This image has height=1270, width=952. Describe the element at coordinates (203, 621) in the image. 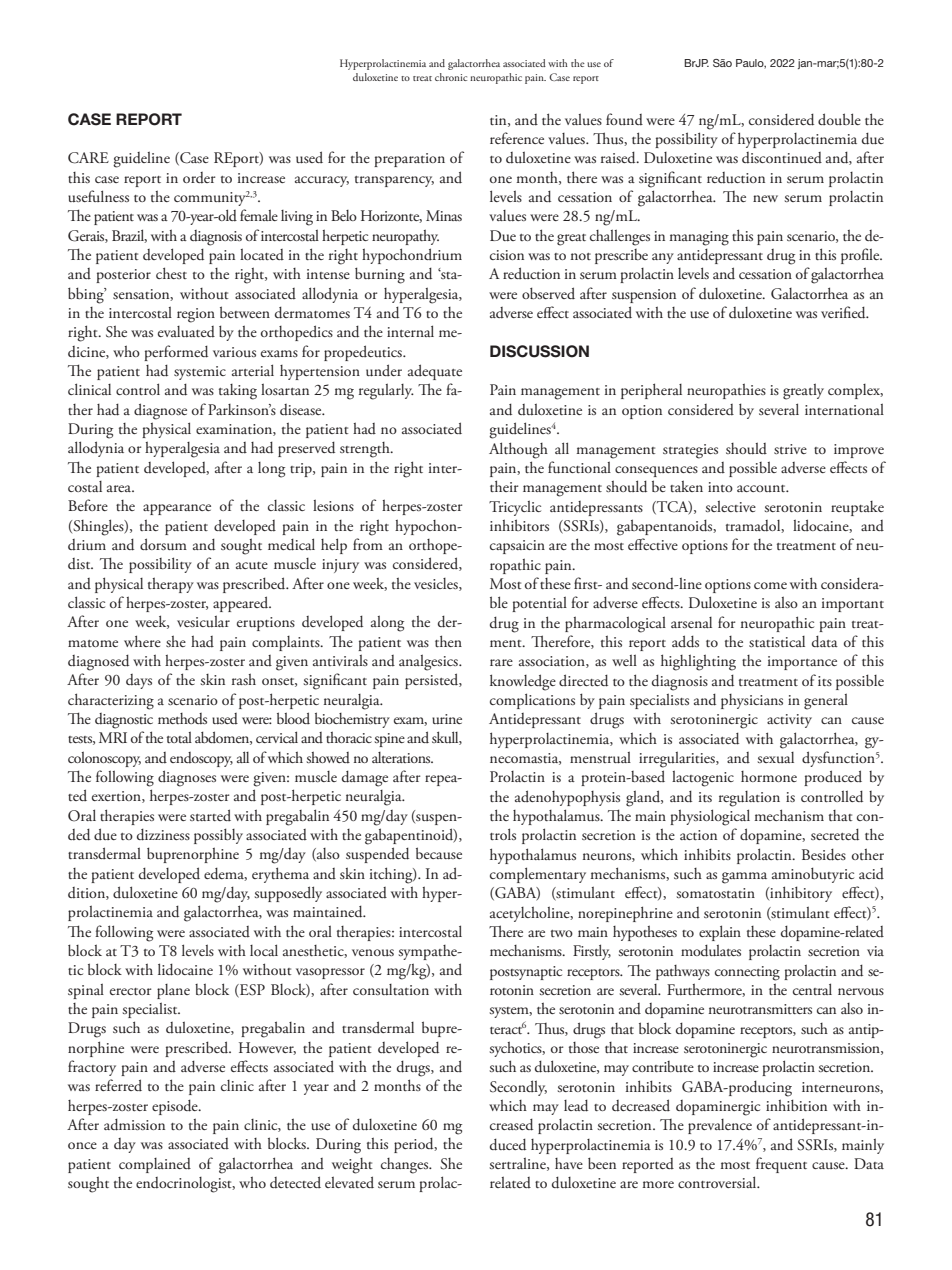

I see `vesicular` at that location.
